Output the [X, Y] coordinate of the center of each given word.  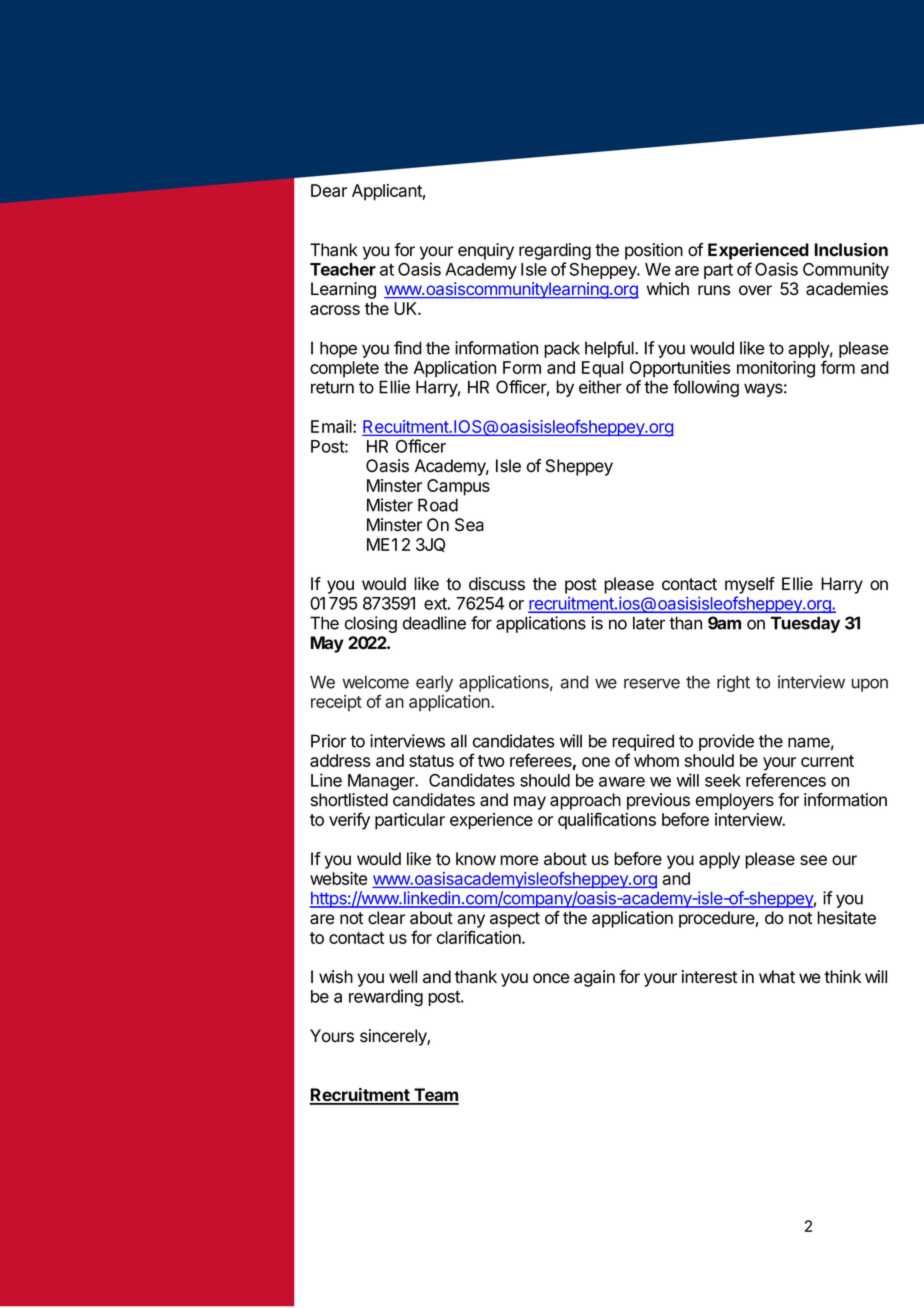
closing [371, 624]
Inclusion [851, 249]
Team [435, 1096]
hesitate [846, 918]
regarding [555, 251]
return [332, 387]
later [649, 623]
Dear [329, 190]
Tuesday [805, 624]
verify [349, 821]
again [594, 978]
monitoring [776, 369]
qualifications [607, 821]
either [600, 387]
